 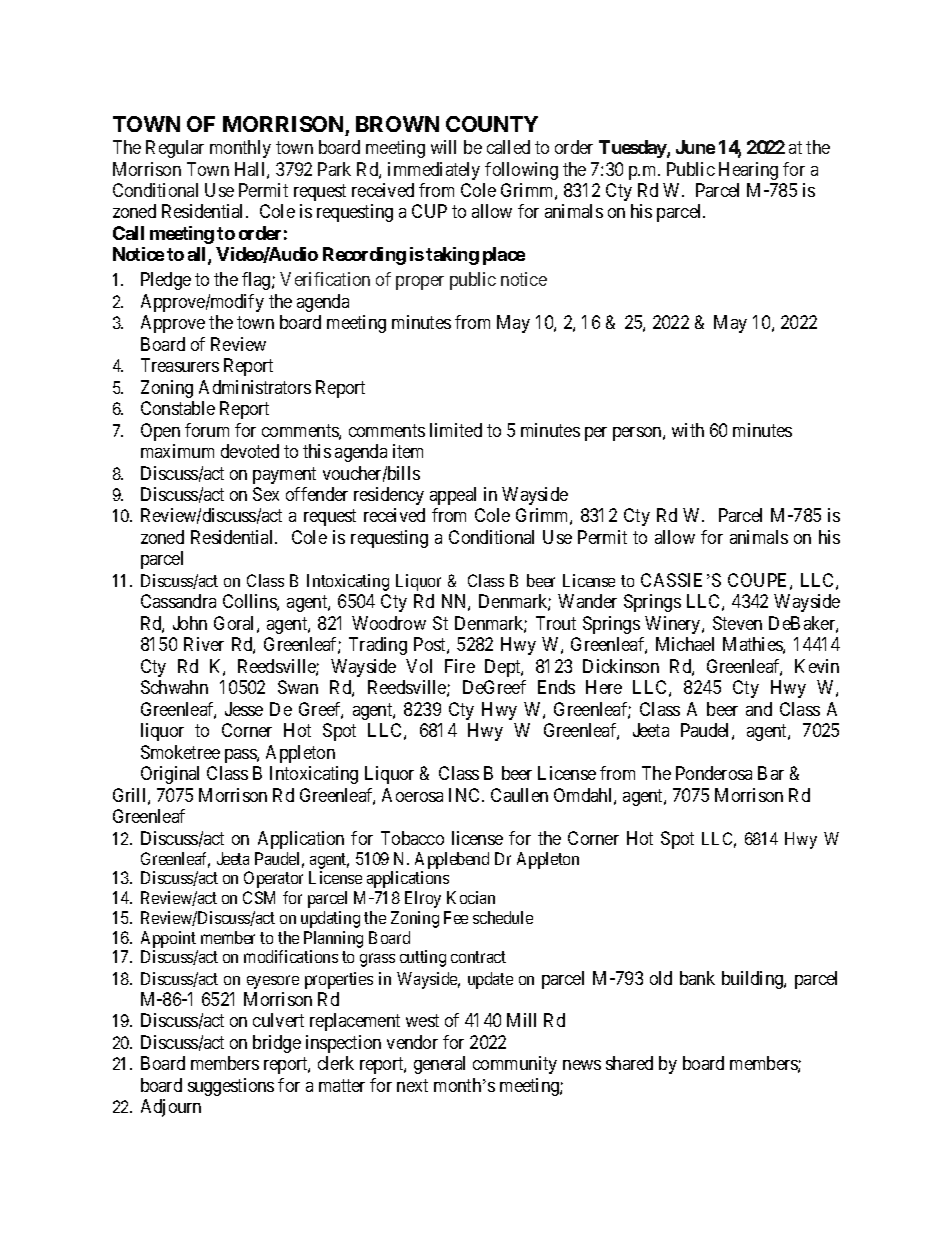 What do you see at coordinates (231, 1087) in the screenshot?
I see `suggestions` at bounding box center [231, 1087].
